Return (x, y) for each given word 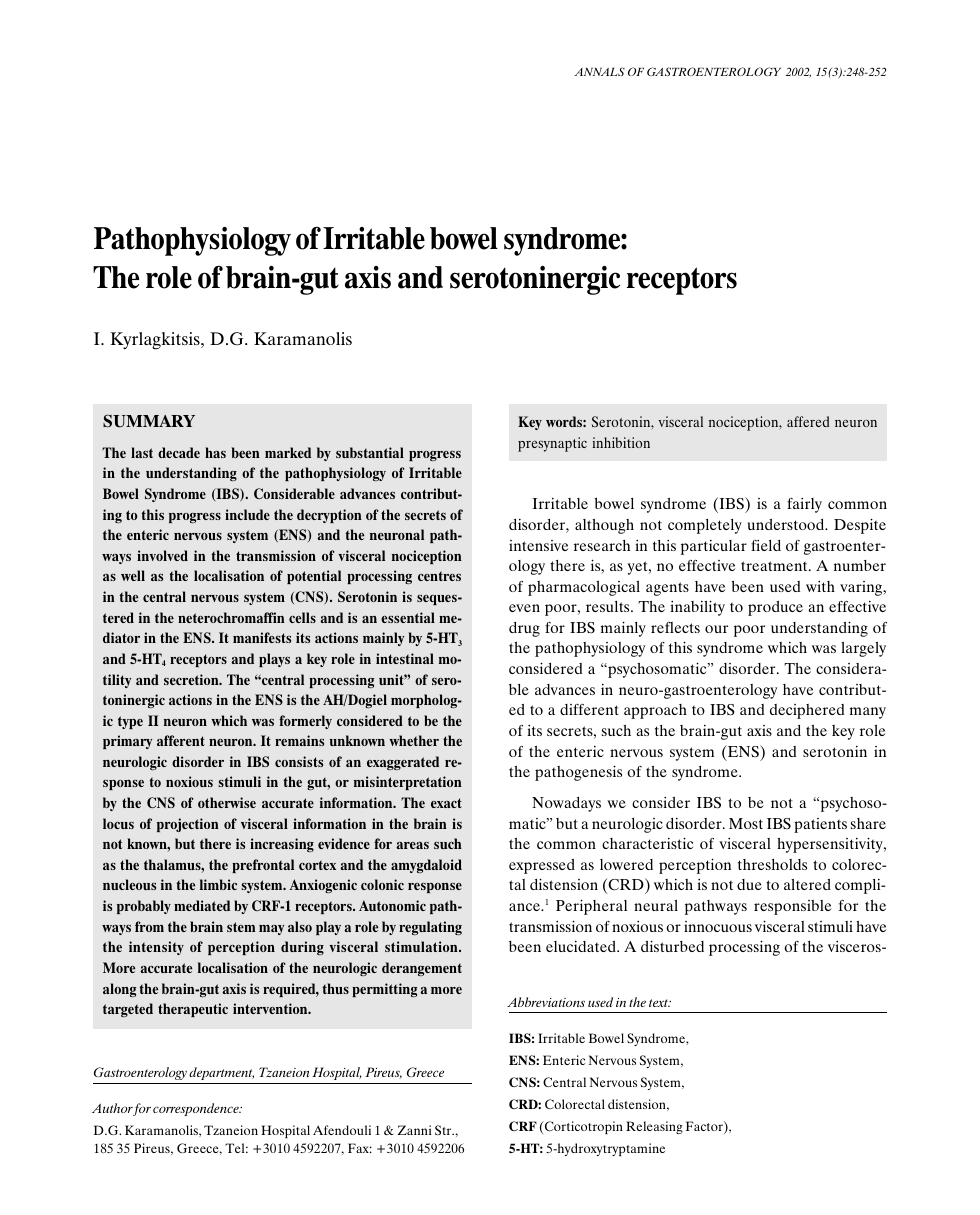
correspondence (197, 1109)
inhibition (621, 442)
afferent (181, 740)
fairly (804, 505)
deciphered (807, 711)
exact (446, 803)
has (215, 452)
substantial (370, 452)
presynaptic (552, 444)
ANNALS (599, 71)
